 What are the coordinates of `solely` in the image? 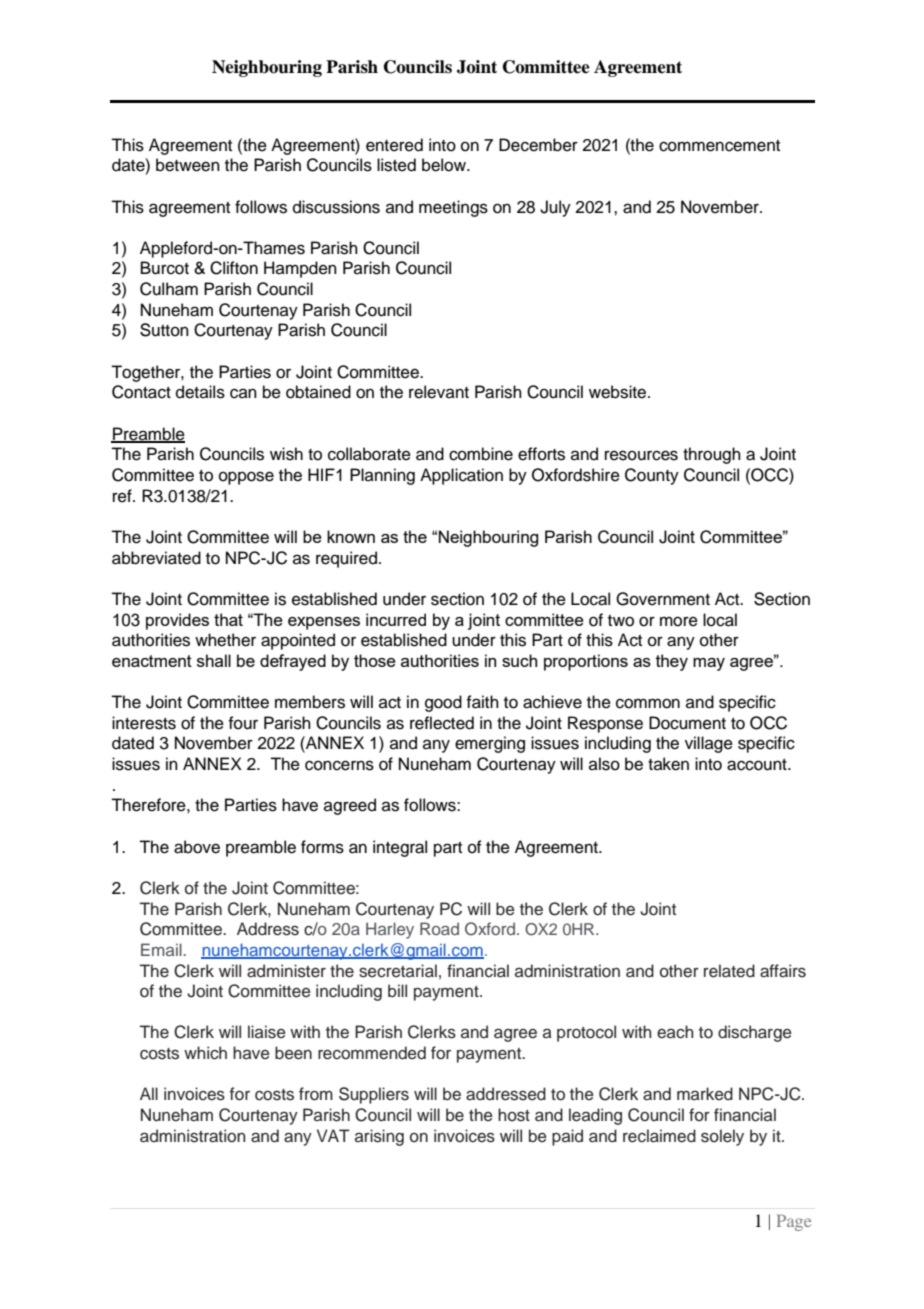 It's located at (722, 1137).
